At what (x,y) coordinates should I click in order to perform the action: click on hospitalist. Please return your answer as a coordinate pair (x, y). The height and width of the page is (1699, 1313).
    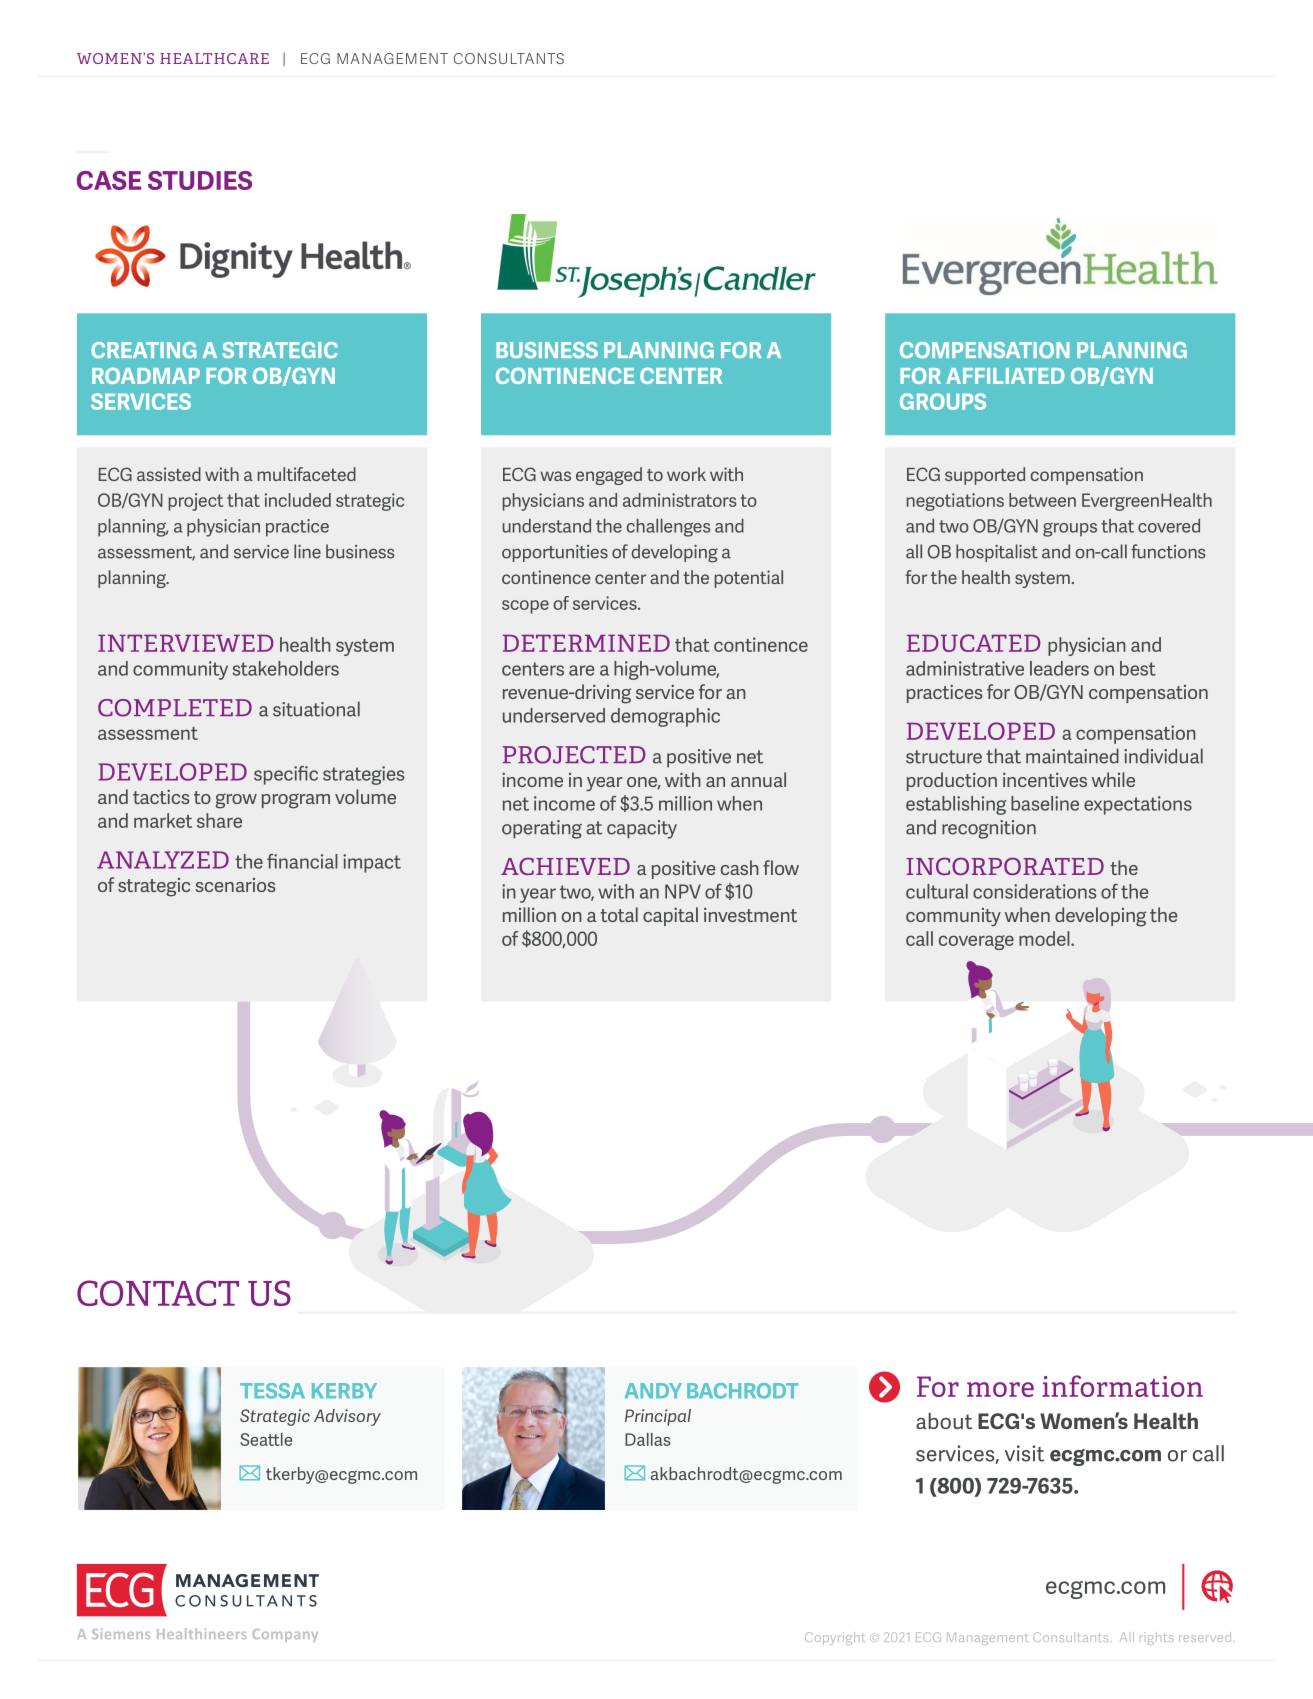
    Looking at the image, I should click on (997, 553).
